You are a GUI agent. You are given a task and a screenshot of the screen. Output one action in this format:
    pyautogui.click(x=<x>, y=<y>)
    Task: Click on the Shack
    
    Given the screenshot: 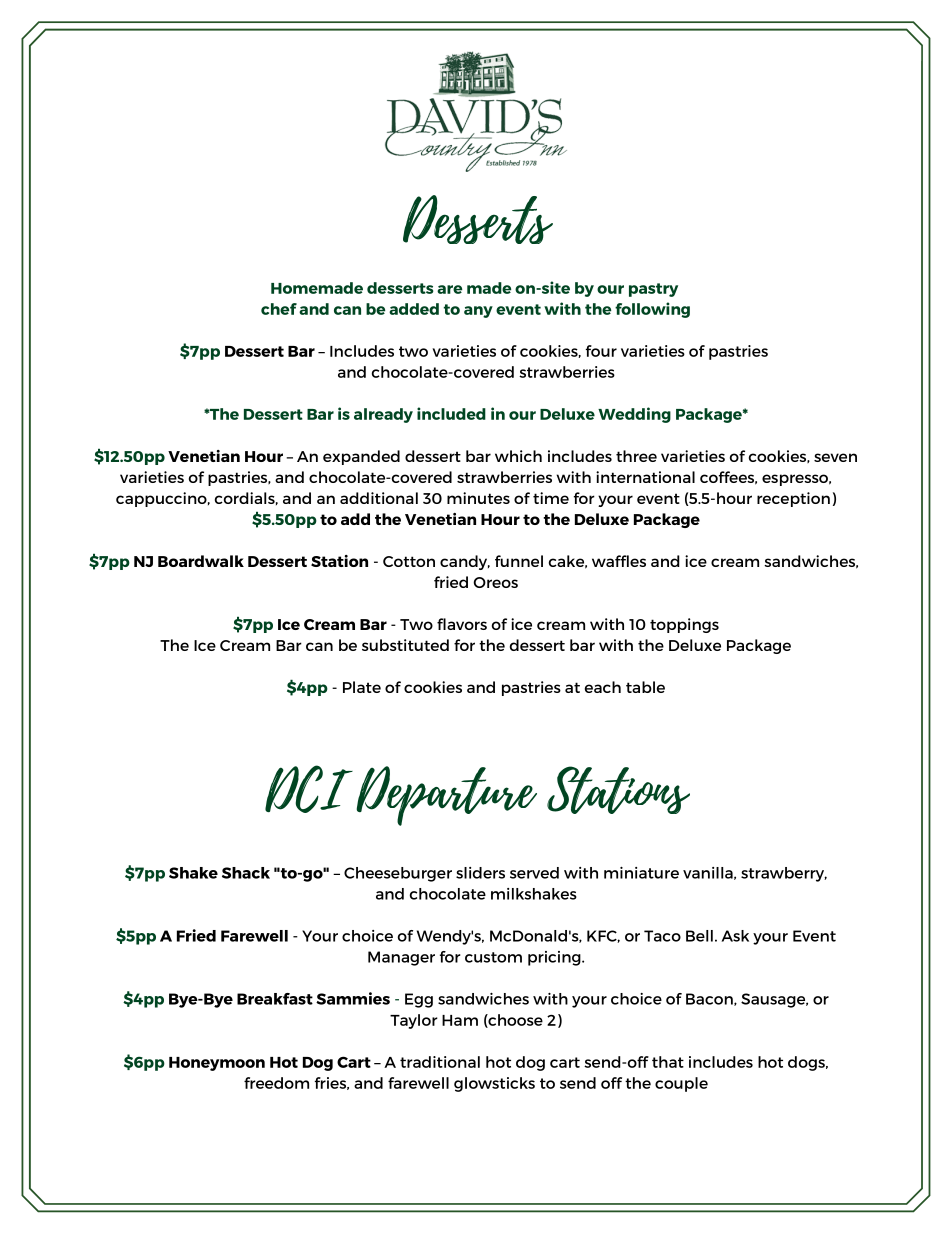 What is the action you would take?
    pyautogui.click(x=246, y=873)
